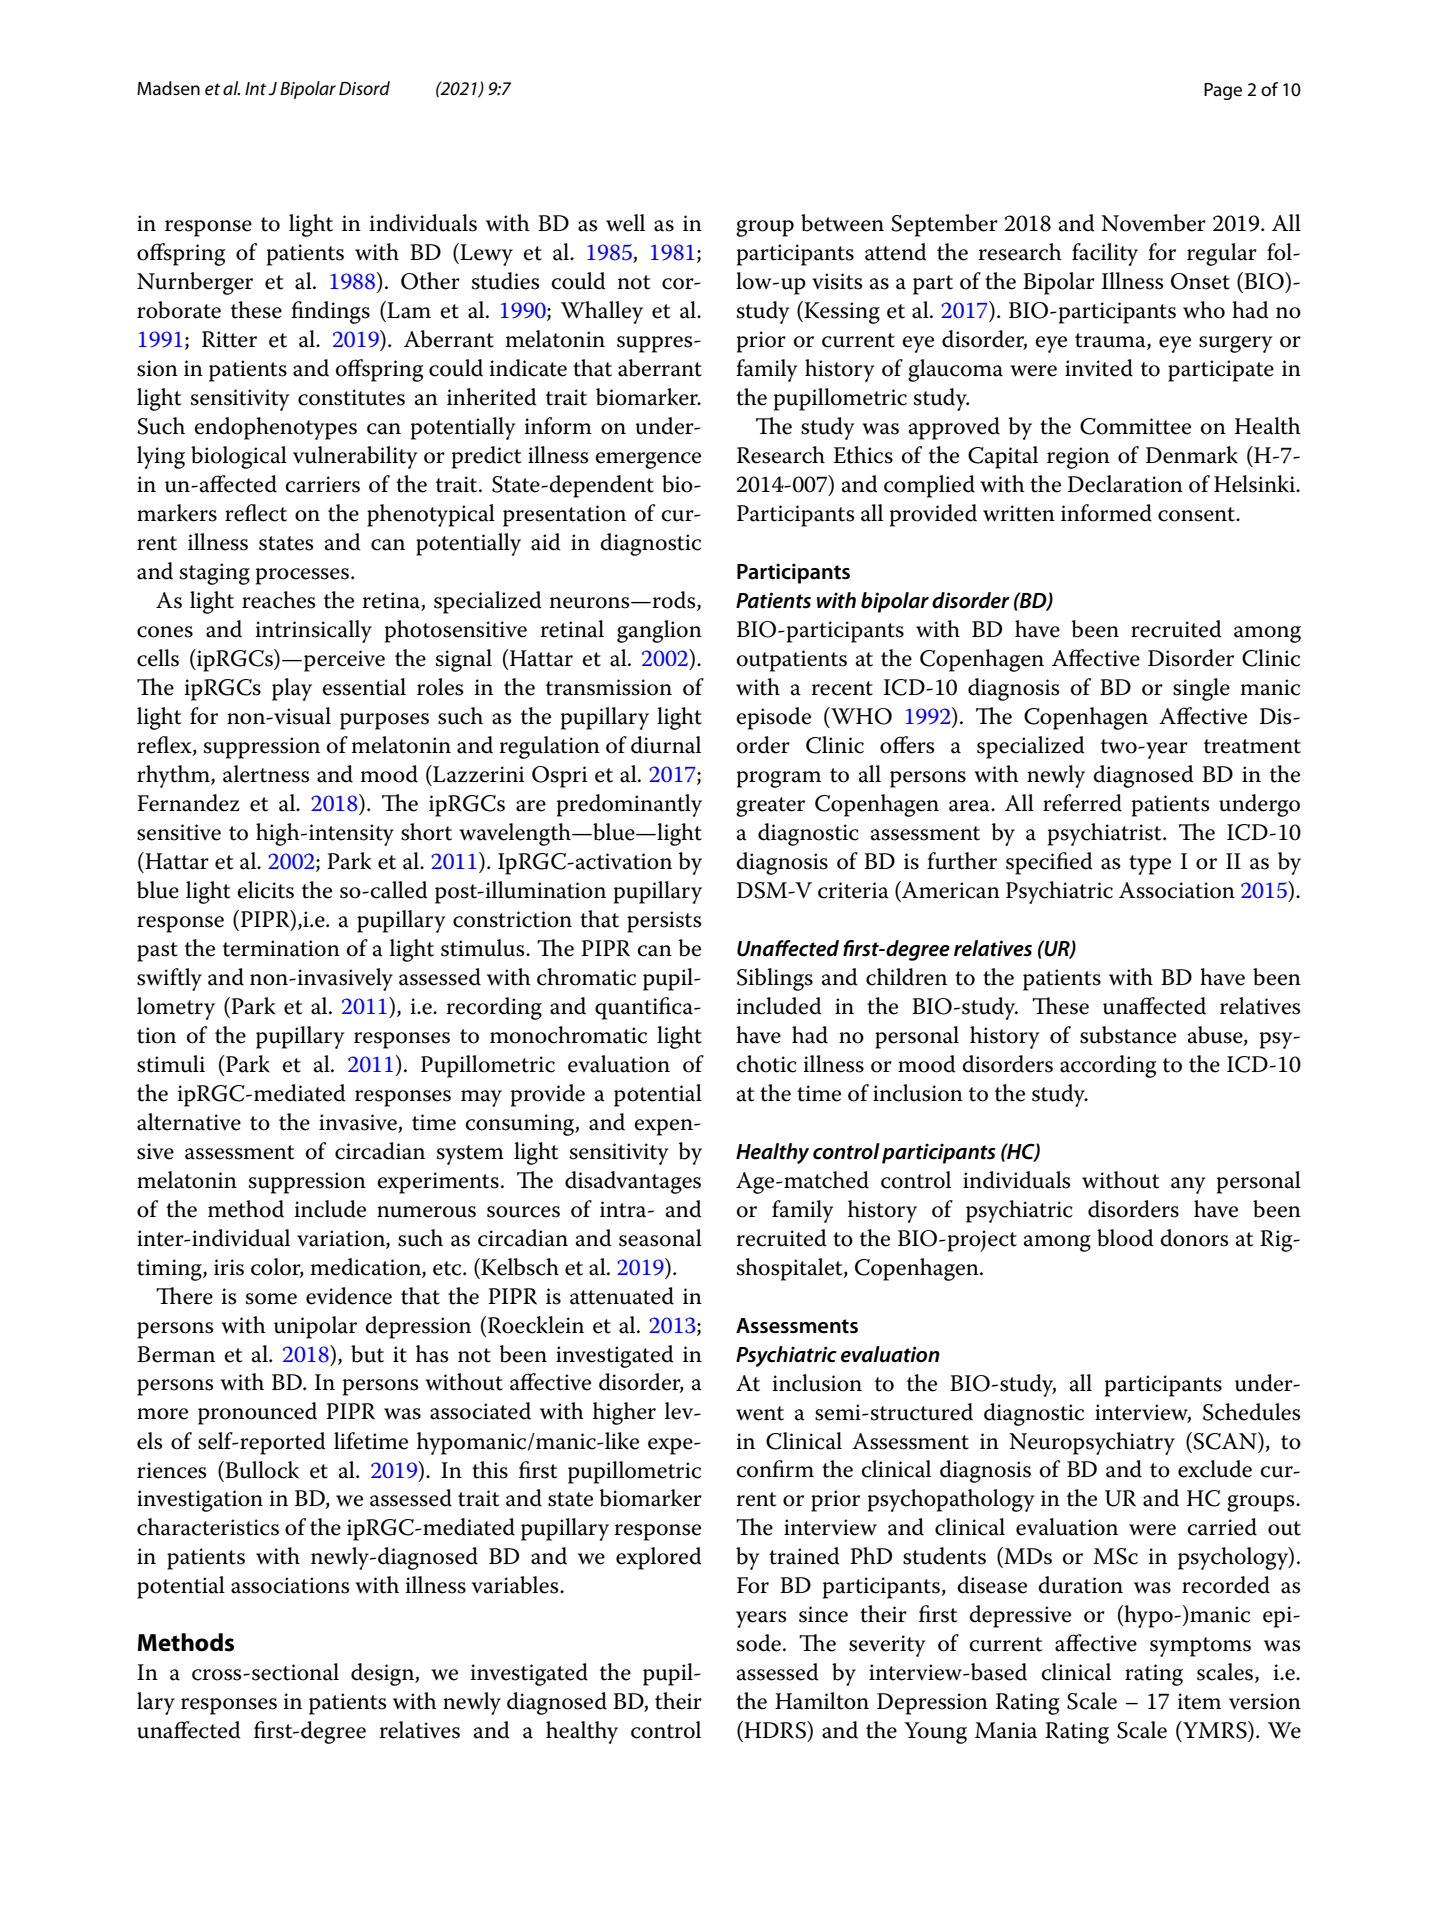  What do you see at coordinates (625, 223) in the image?
I see `well` at bounding box center [625, 223].
